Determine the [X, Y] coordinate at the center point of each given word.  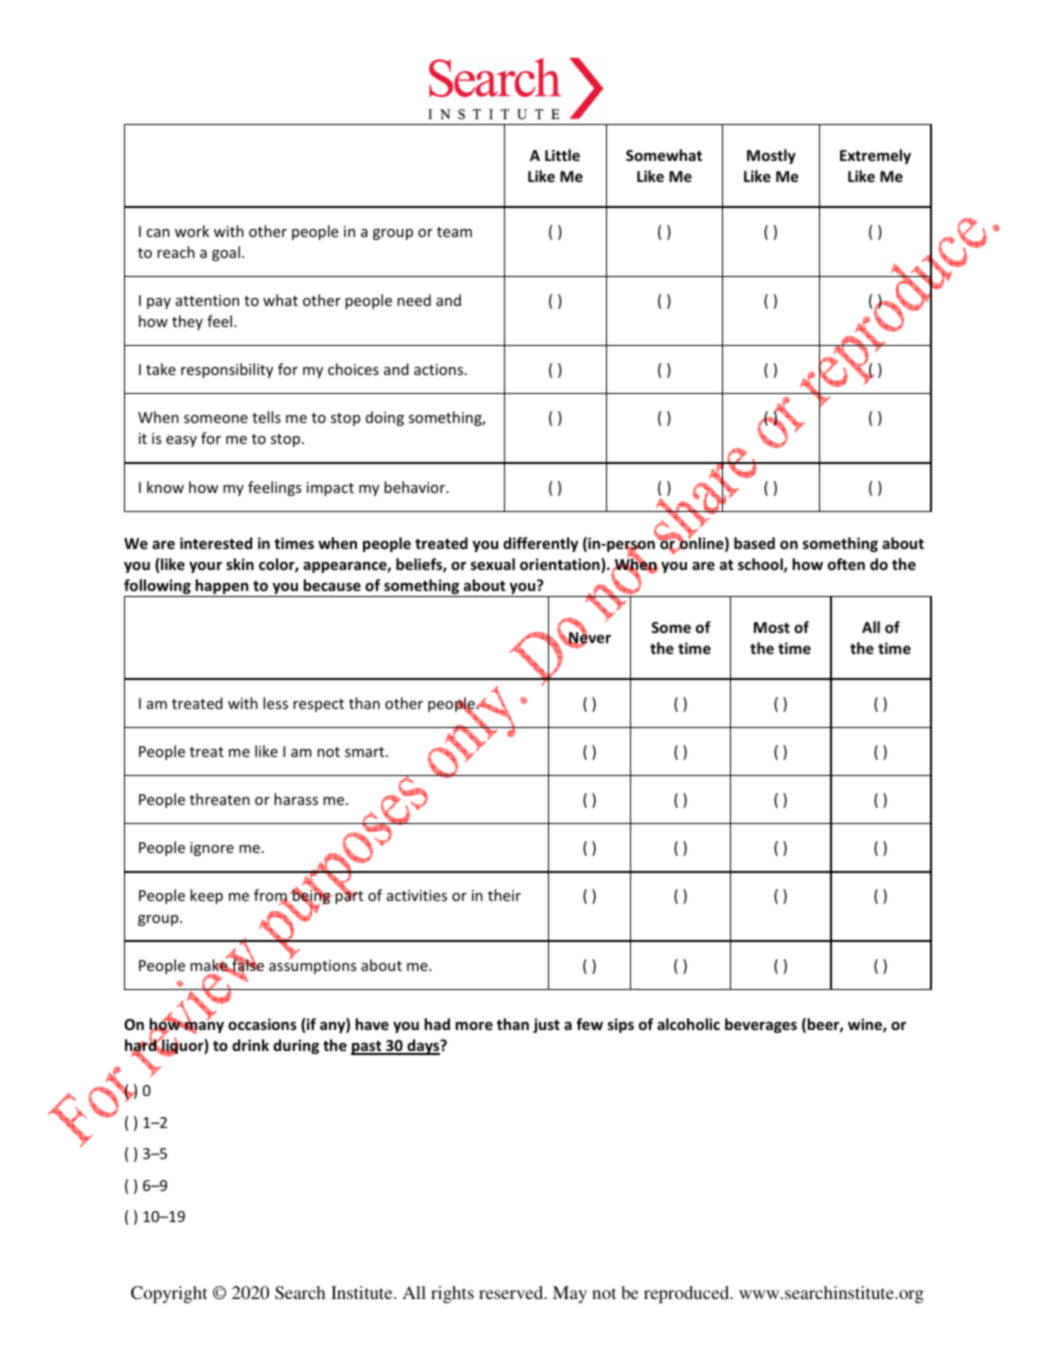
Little [562, 155]
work [192, 231]
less [275, 703]
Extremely [875, 156]
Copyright [169, 1294]
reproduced [688, 1294]
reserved [512, 1292]
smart [366, 752]
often [846, 564]
